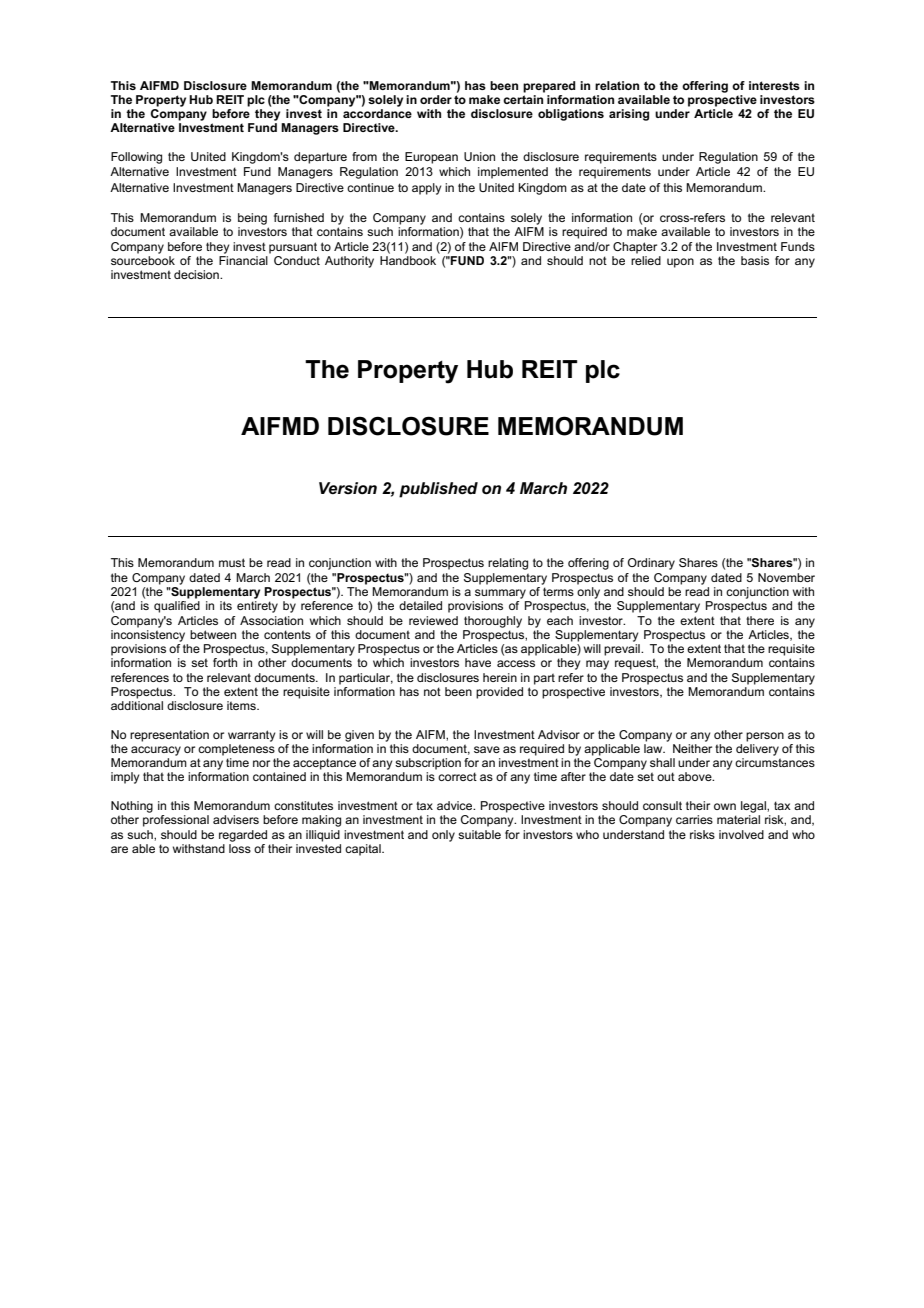 The height and width of the page is (1308, 924). I want to click on upon, so click(680, 263).
